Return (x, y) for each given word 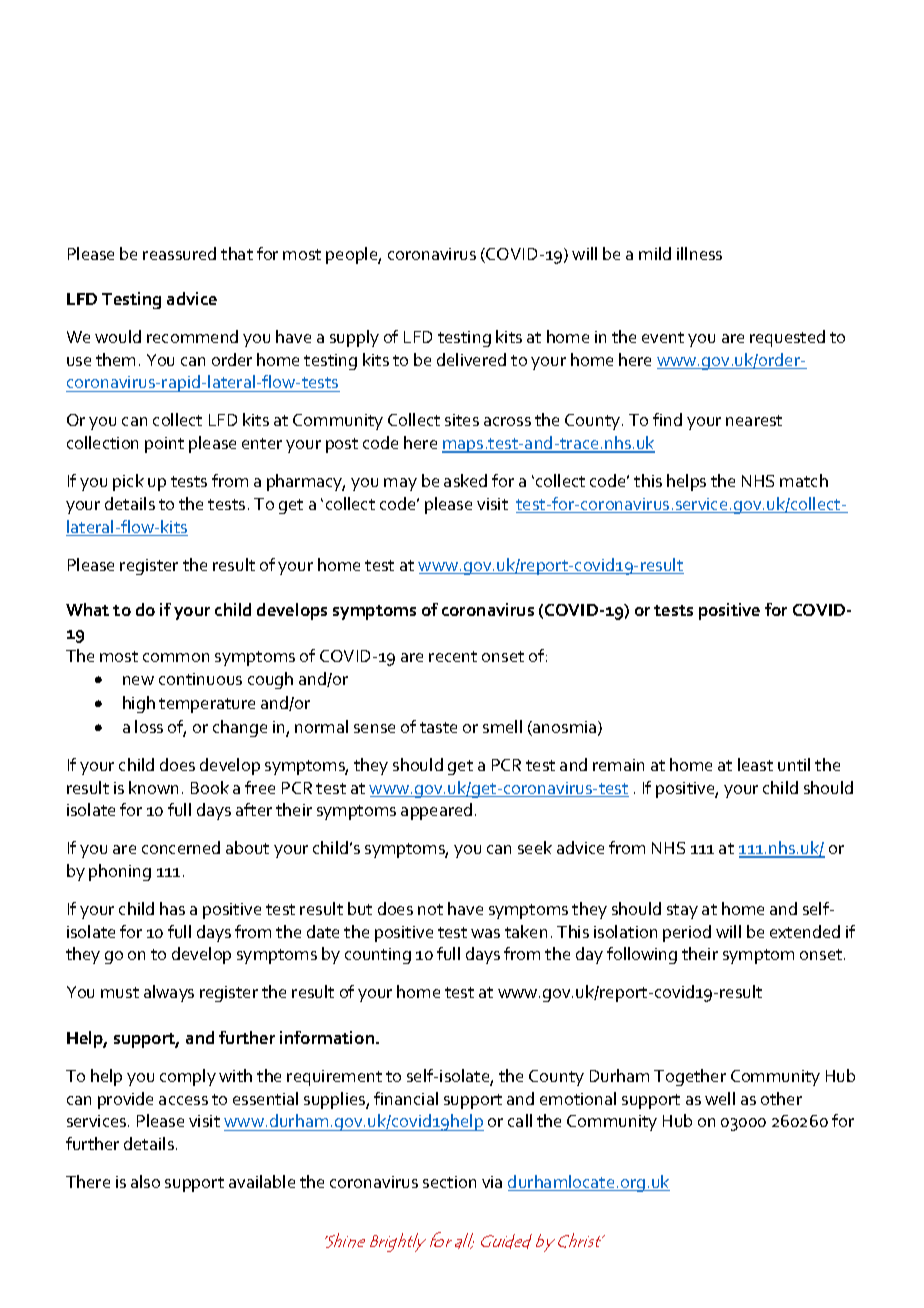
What (87, 609)
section (449, 1182)
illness (699, 253)
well (720, 1098)
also (145, 1181)
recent (453, 656)
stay (682, 911)
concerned (181, 847)
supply (354, 338)
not (430, 909)
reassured (179, 253)
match (804, 480)
